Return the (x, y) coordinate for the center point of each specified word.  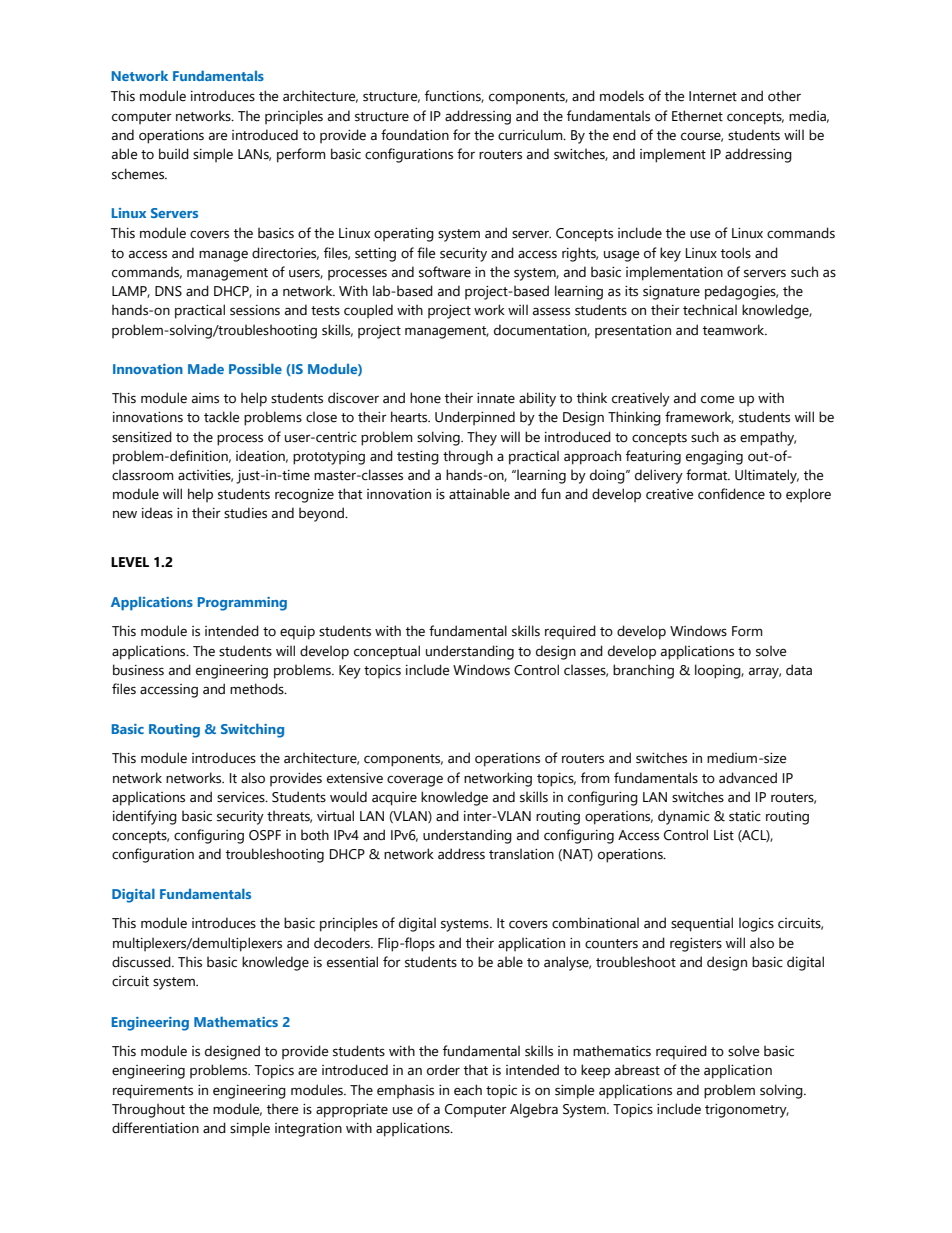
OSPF (265, 835)
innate (496, 398)
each (468, 1090)
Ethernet (697, 116)
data (799, 670)
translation (521, 854)
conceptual (387, 652)
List (724, 835)
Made (206, 368)
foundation (415, 135)
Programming (242, 604)
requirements (153, 1092)
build (174, 154)
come (717, 399)
